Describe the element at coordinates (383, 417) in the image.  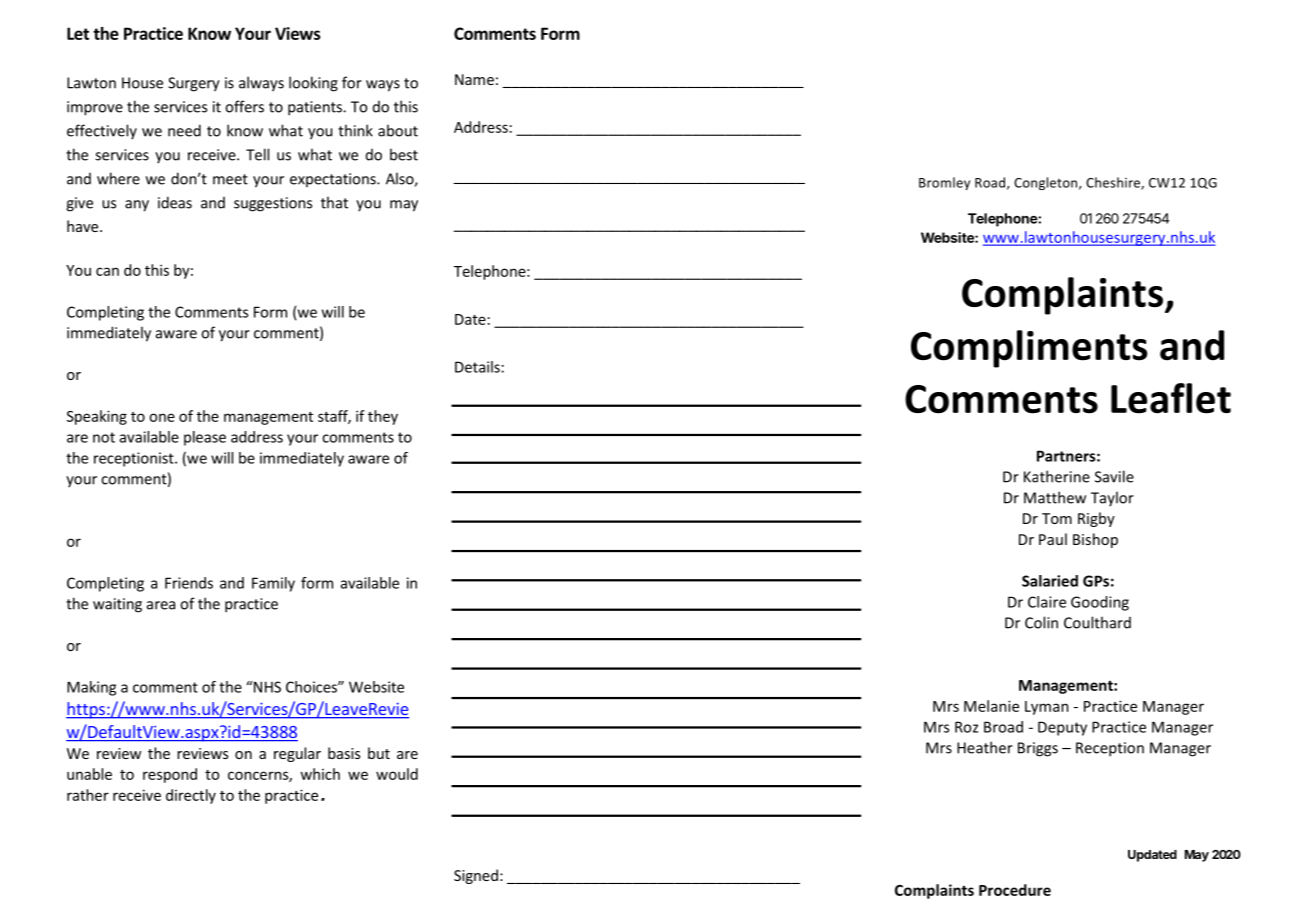
I see `they` at that location.
